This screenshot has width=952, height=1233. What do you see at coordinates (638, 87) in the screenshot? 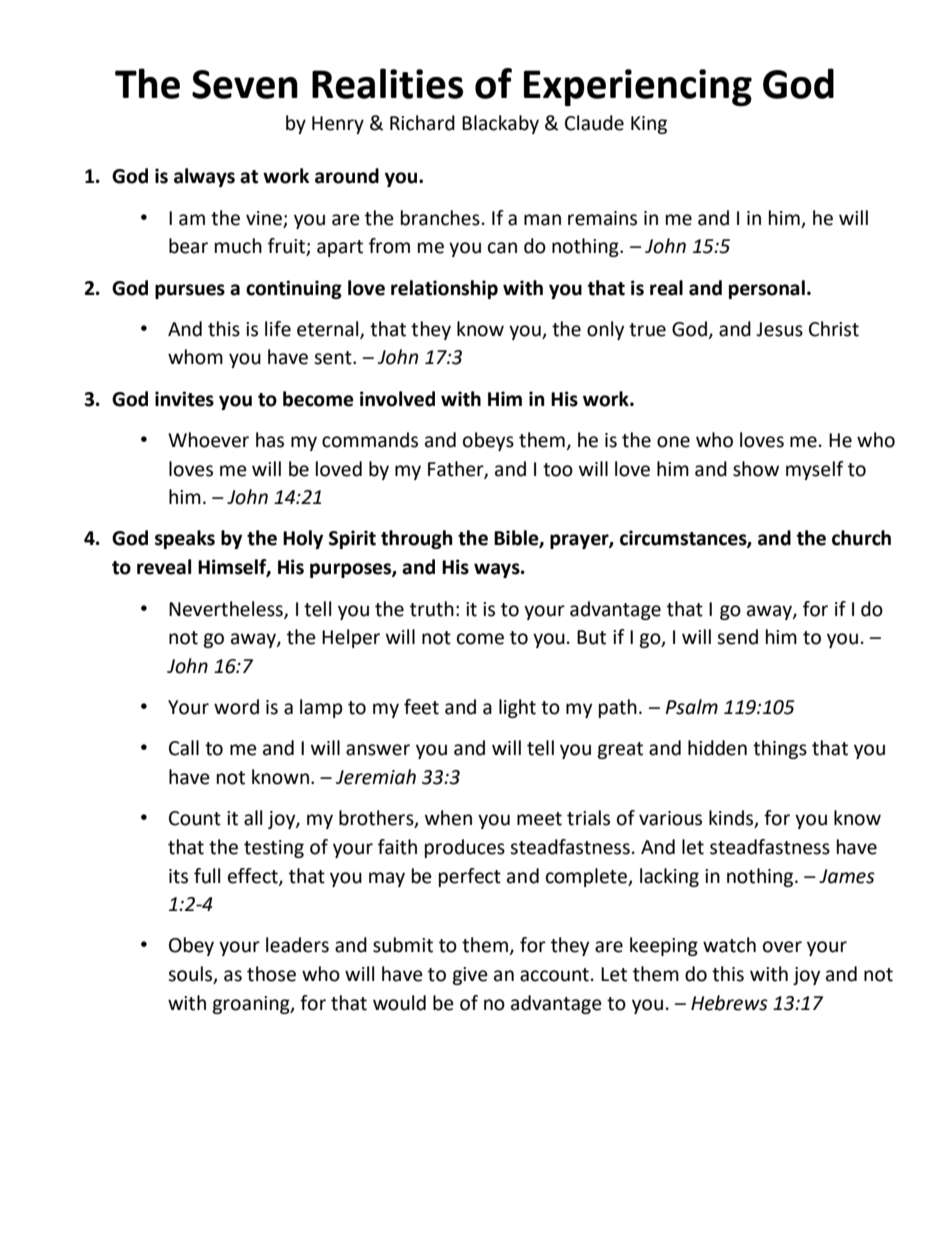
I see `Experiencing` at bounding box center [638, 87].
